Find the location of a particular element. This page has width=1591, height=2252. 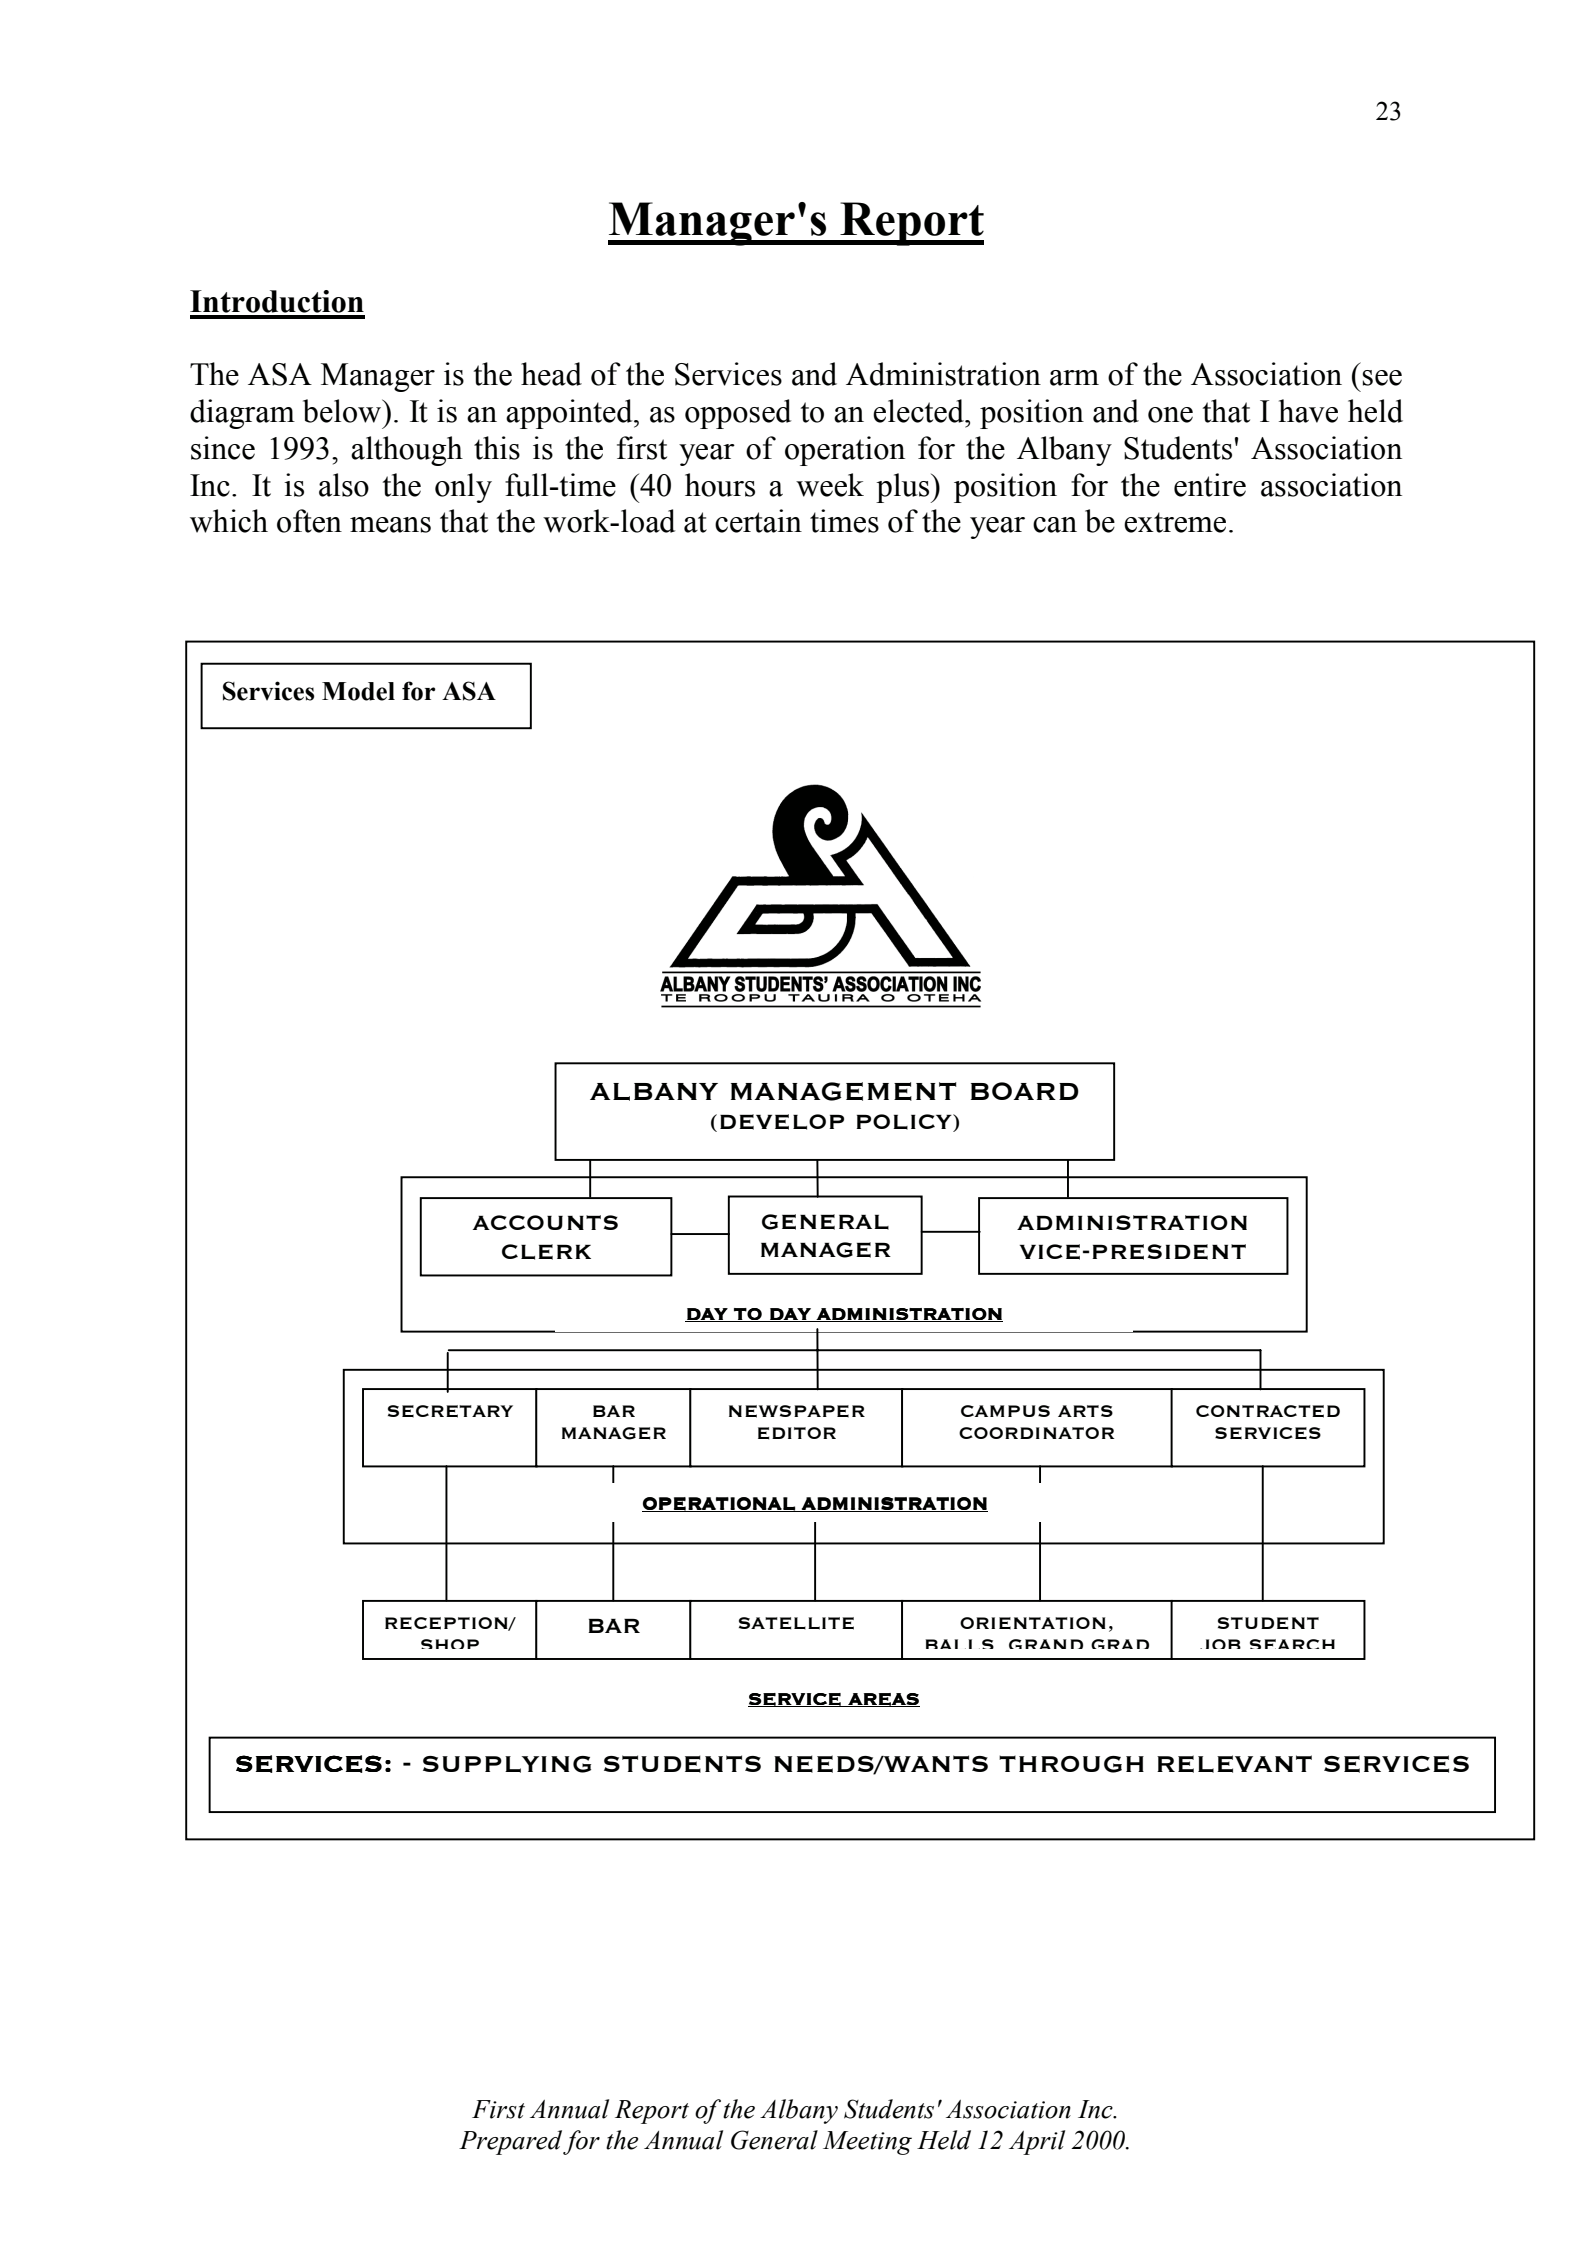

below is located at coordinates (343, 411).
